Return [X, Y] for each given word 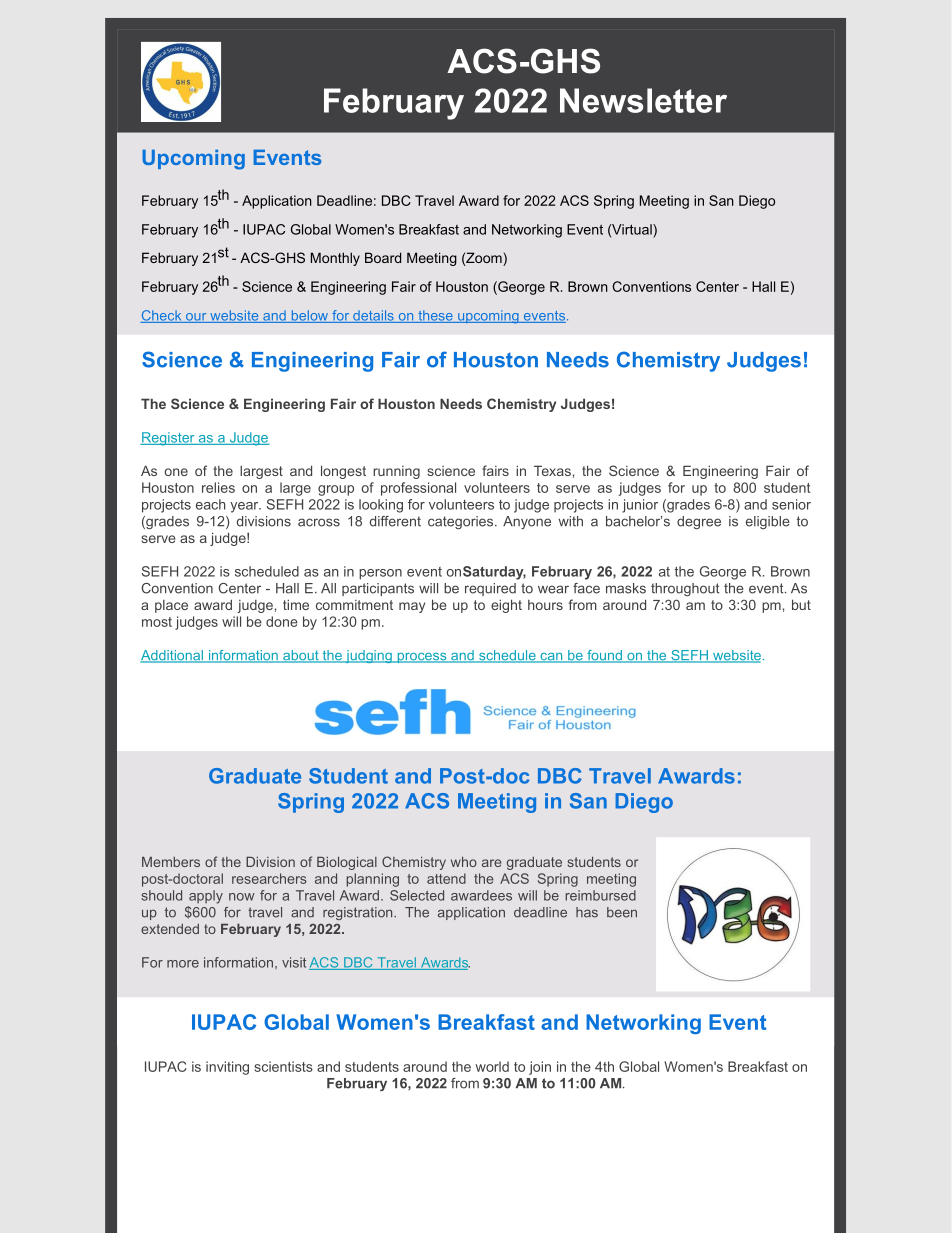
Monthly [335, 259]
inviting [227, 1068]
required [490, 589]
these [435, 316]
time [296, 604]
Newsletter [643, 100]
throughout [685, 589]
